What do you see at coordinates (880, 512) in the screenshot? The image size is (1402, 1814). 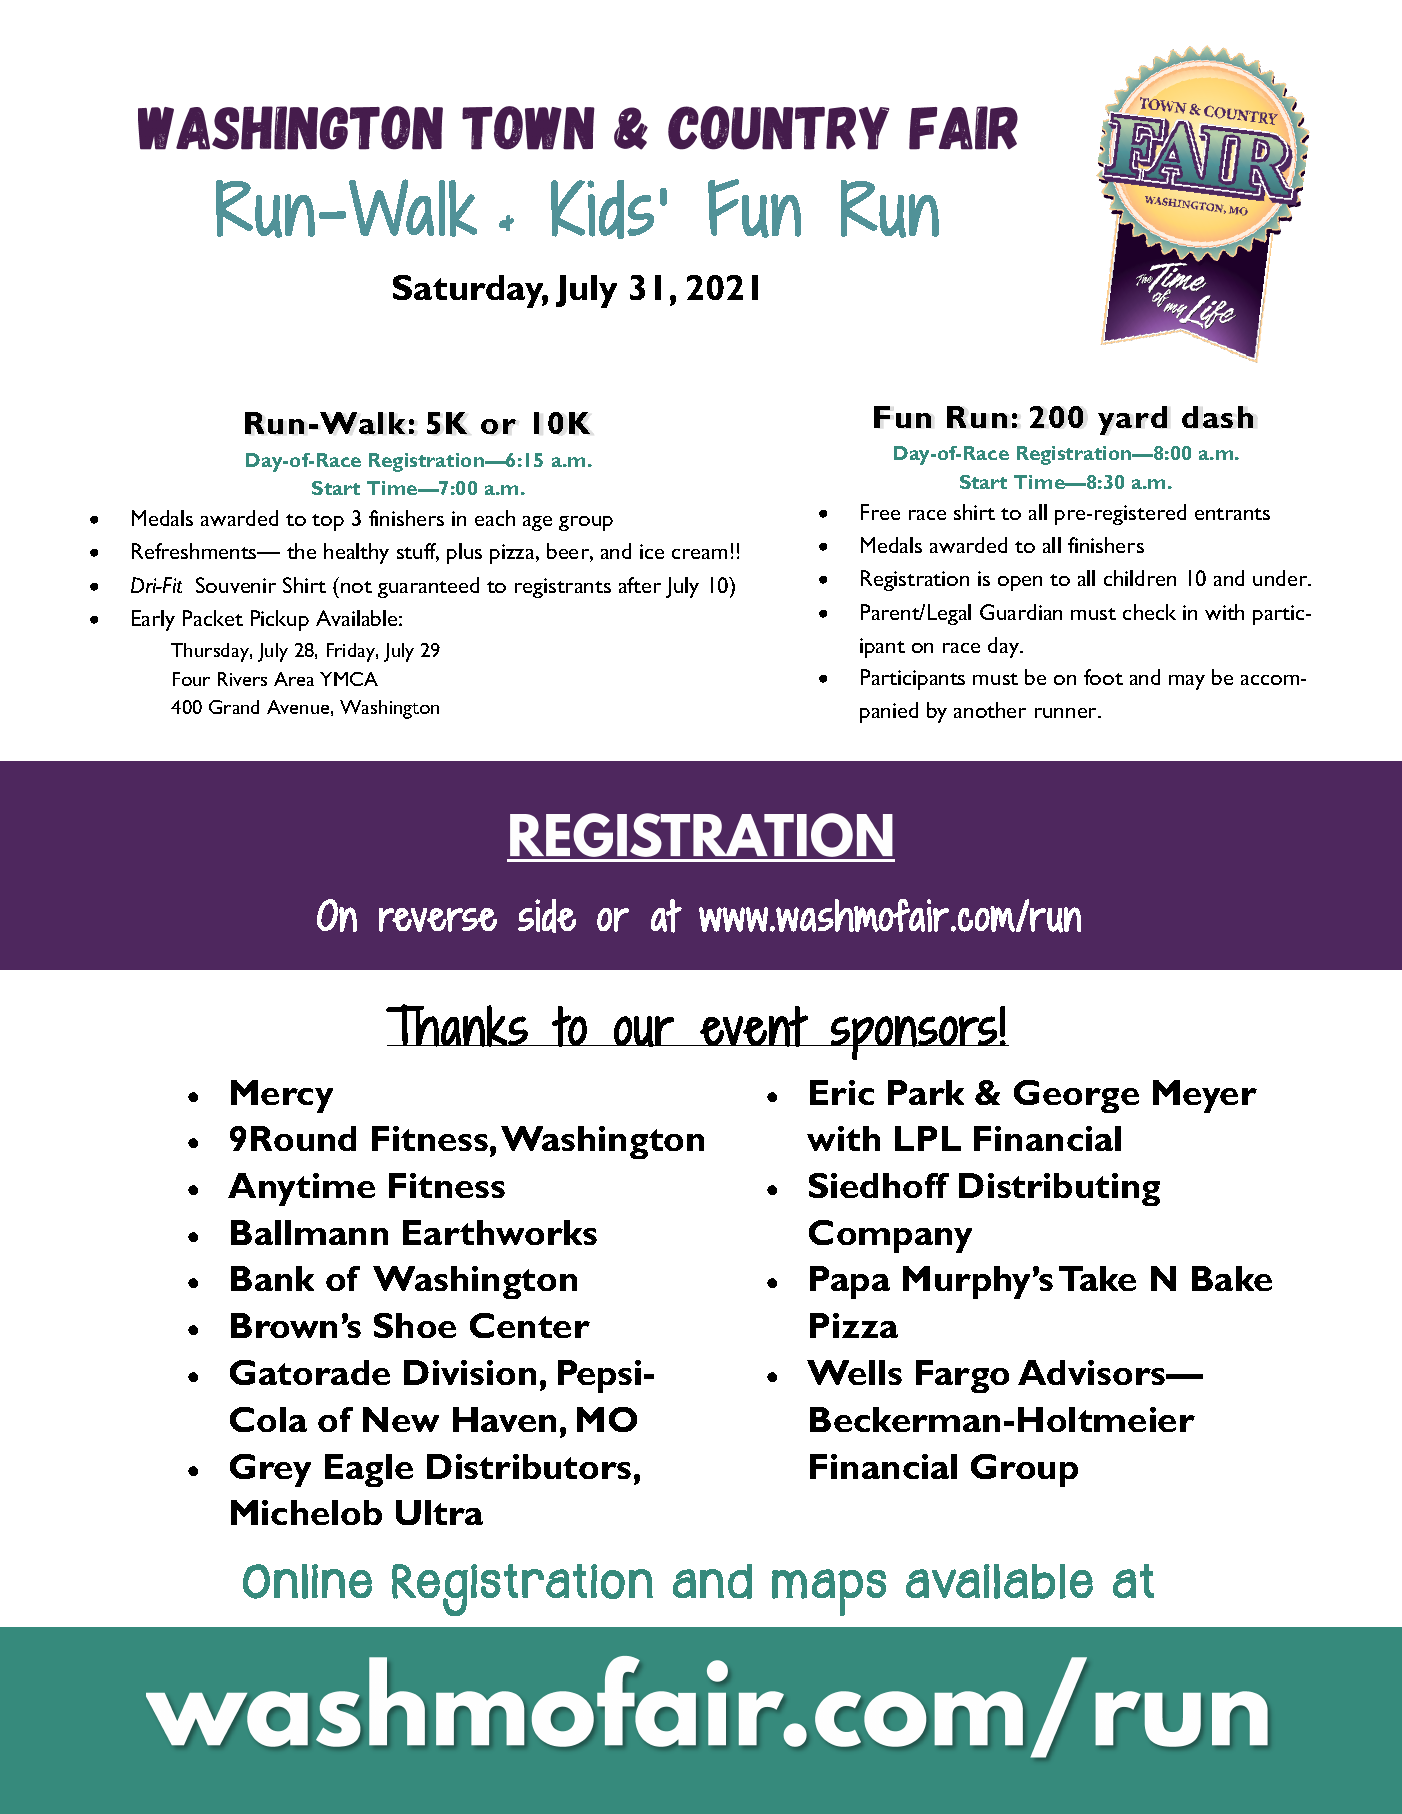 I see `Free` at bounding box center [880, 512].
